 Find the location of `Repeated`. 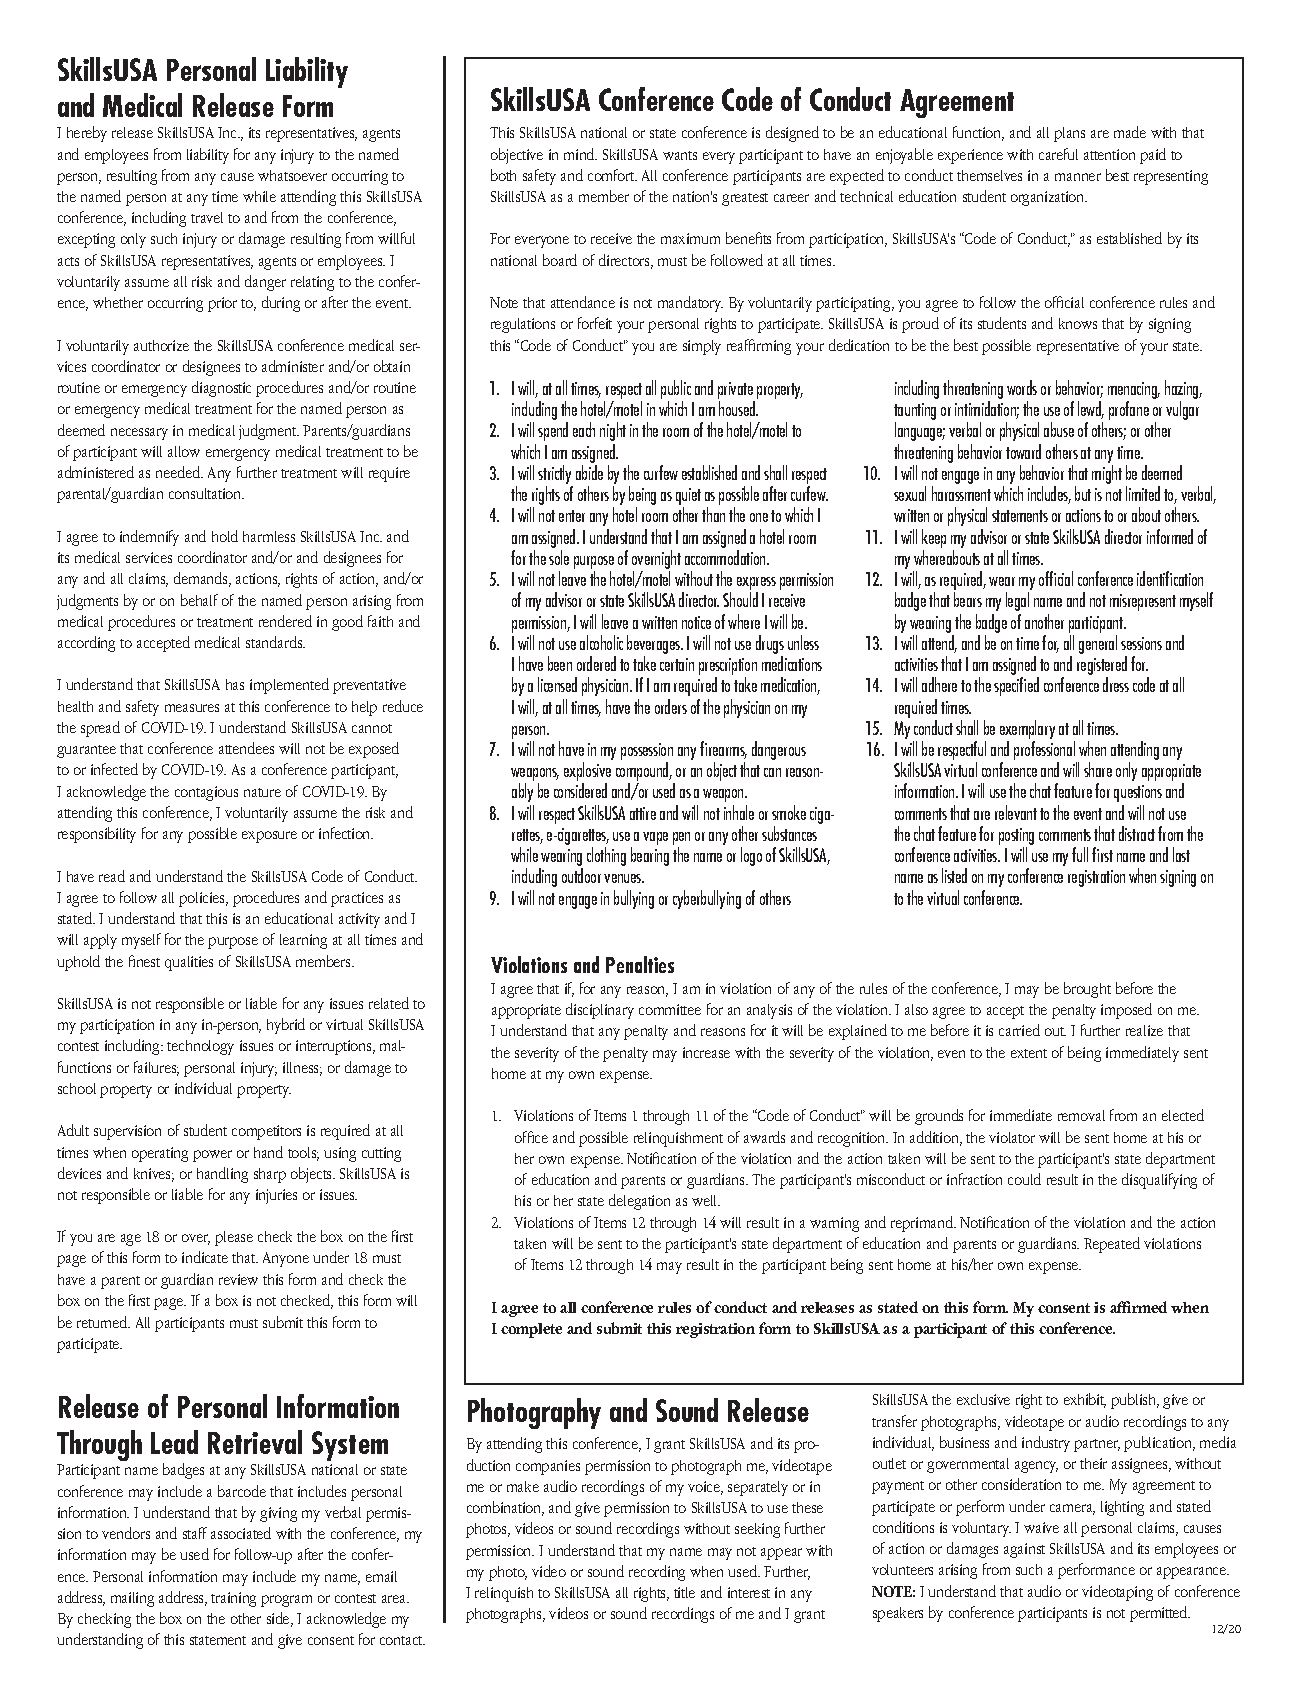

Repeated is located at coordinates (1112, 1245).
